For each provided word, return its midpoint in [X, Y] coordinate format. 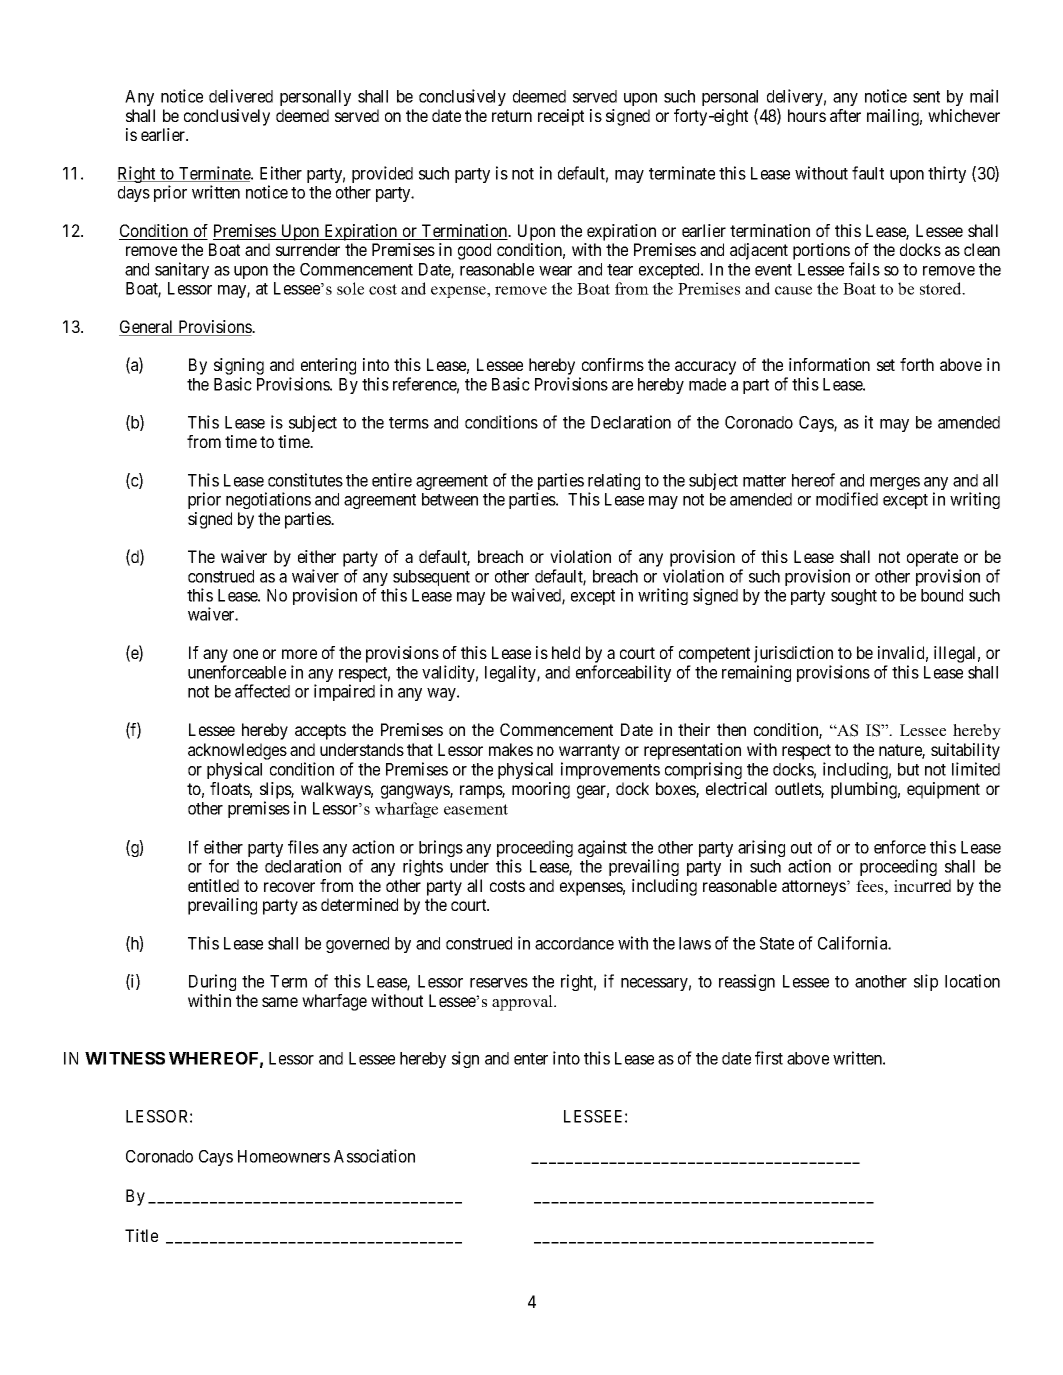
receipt [561, 117]
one [245, 654]
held [566, 652]
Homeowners [284, 1156]
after [845, 115]
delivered [241, 96]
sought [854, 597]
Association [374, 1156]
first [769, 1058]
